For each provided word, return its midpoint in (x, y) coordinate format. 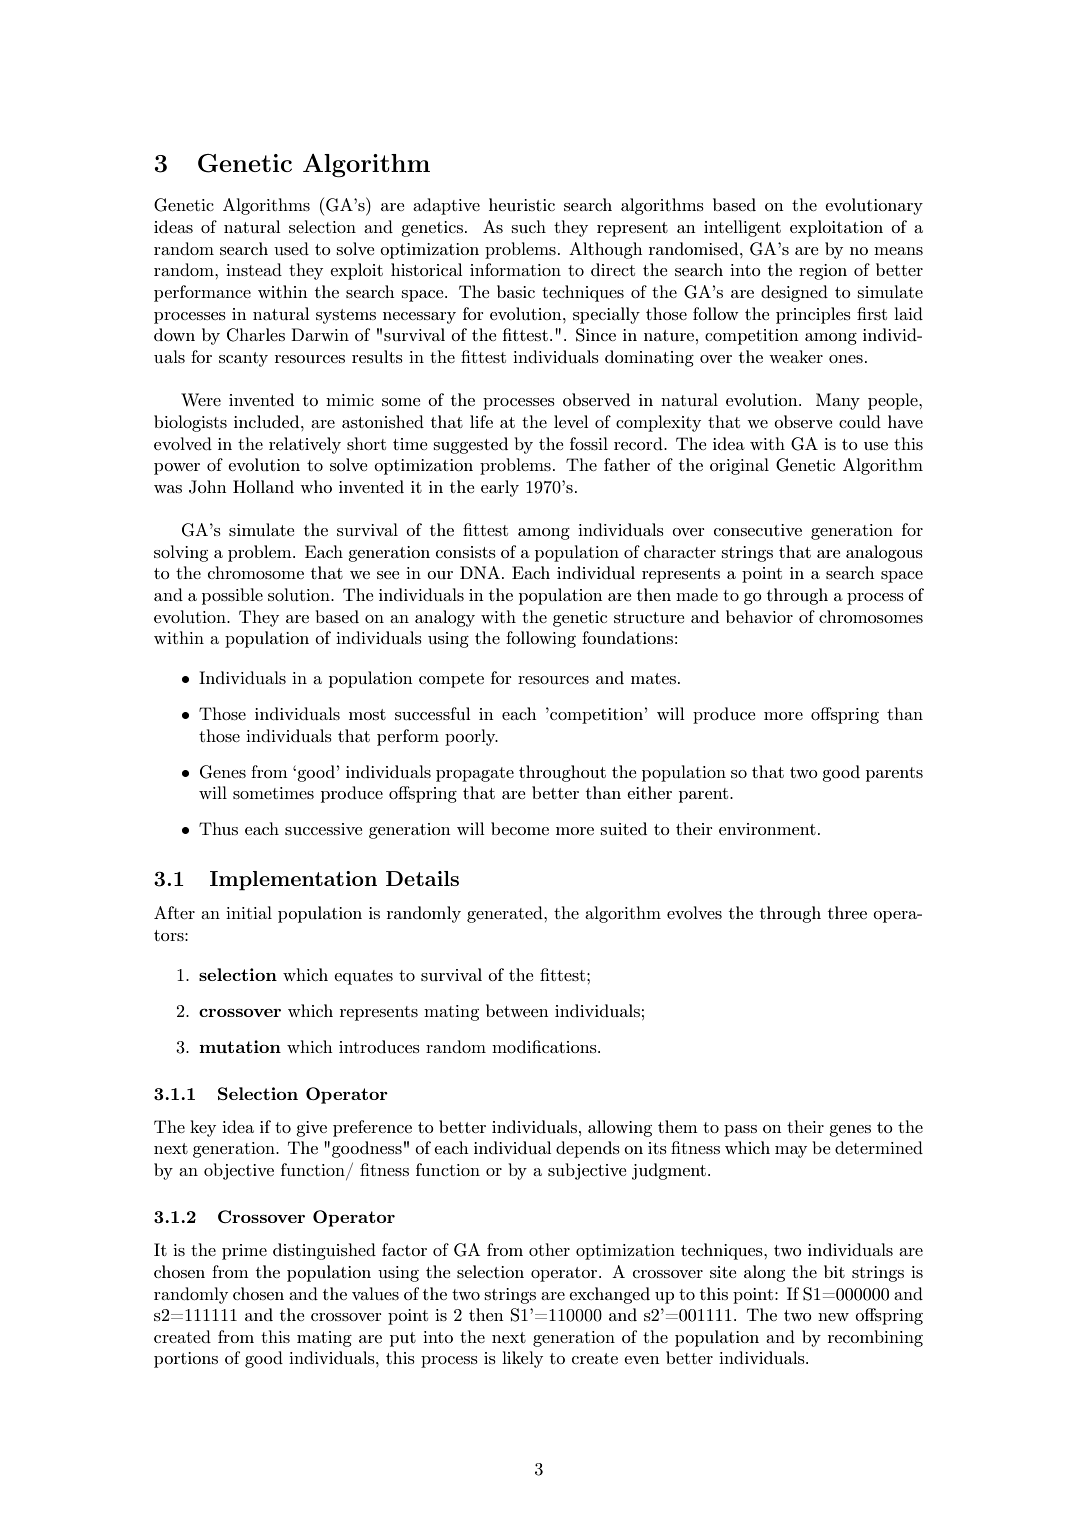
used (291, 248)
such (528, 226)
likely (522, 1359)
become (520, 828)
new (833, 1317)
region (823, 272)
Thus (218, 828)
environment (767, 829)
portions (186, 1360)
